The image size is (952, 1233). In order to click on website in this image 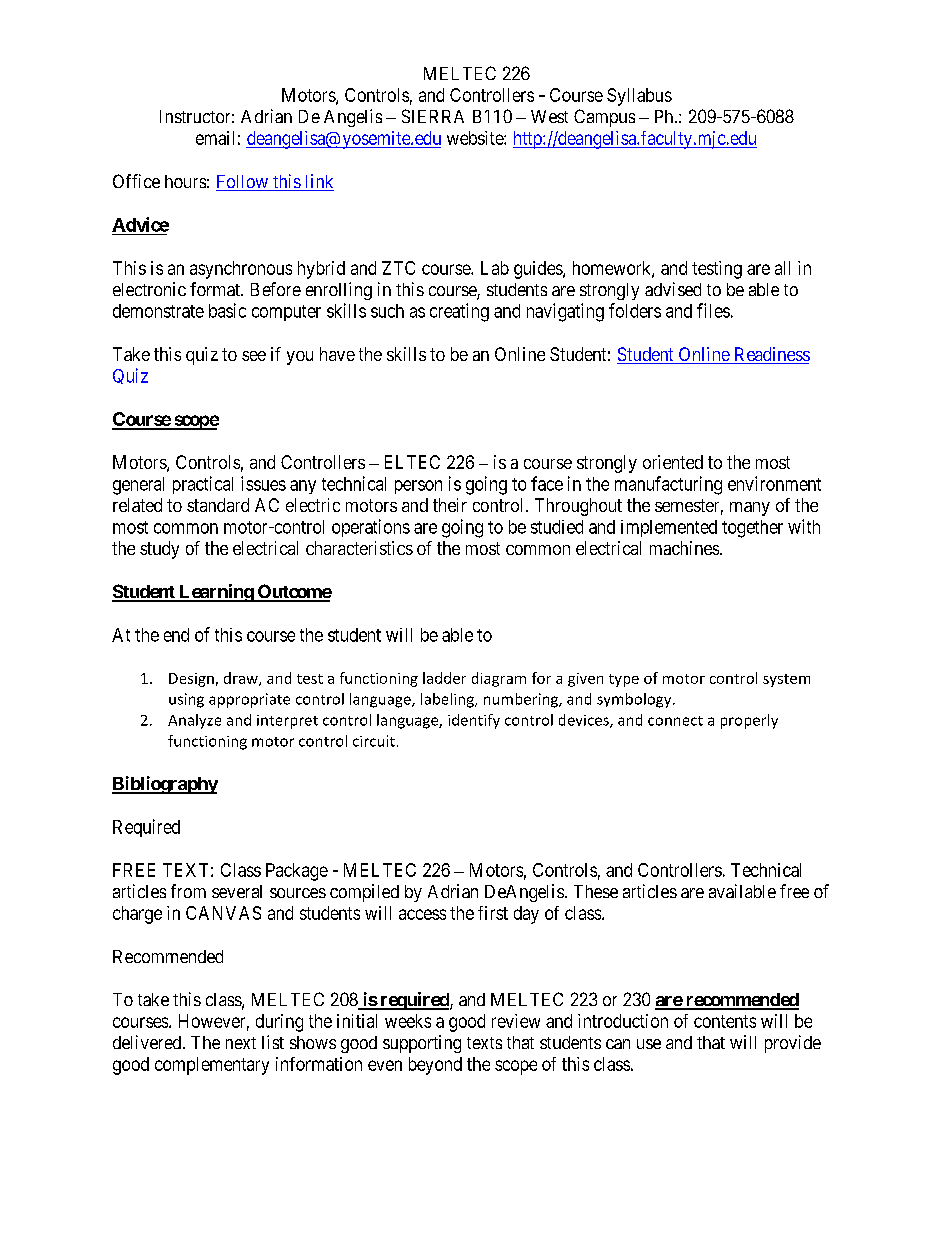, I will do `click(476, 138)`.
